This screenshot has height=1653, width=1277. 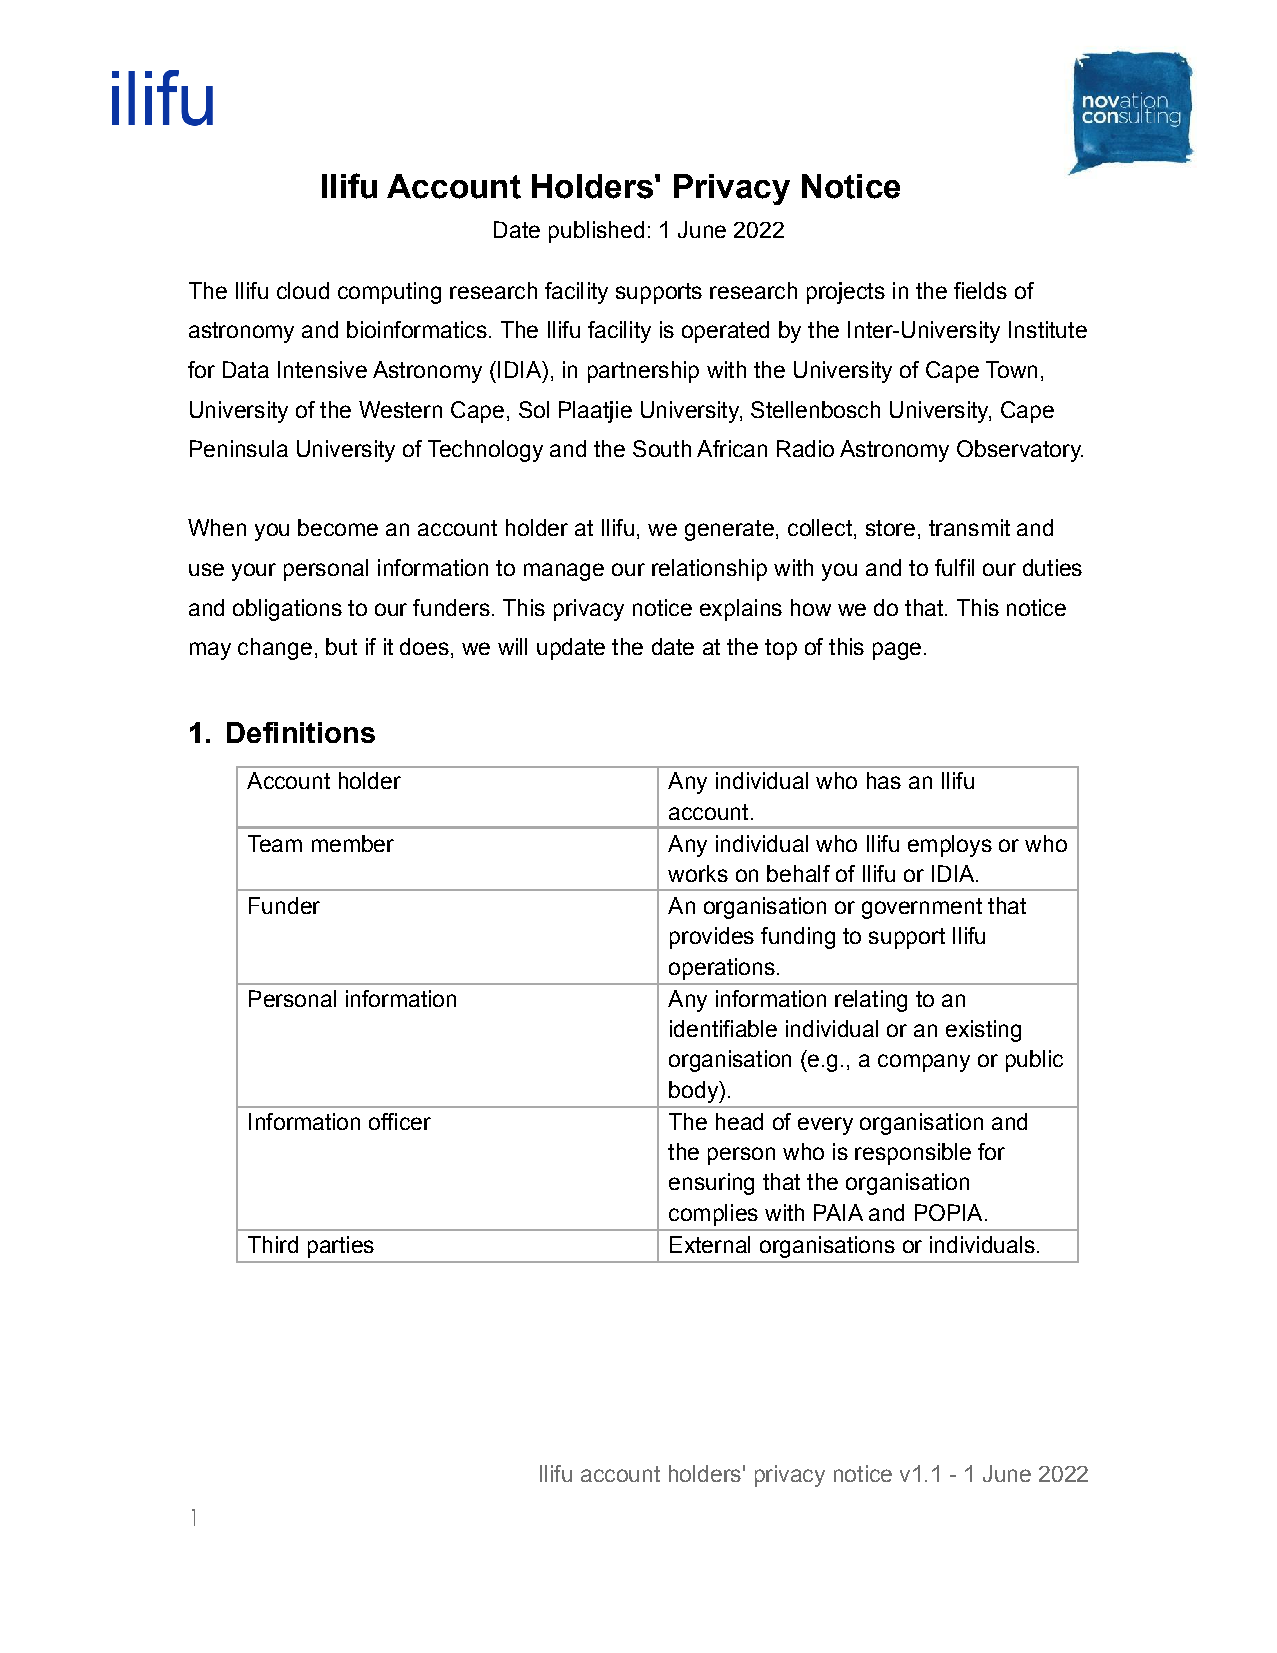 What do you see at coordinates (596, 232) in the screenshot?
I see `published` at bounding box center [596, 232].
